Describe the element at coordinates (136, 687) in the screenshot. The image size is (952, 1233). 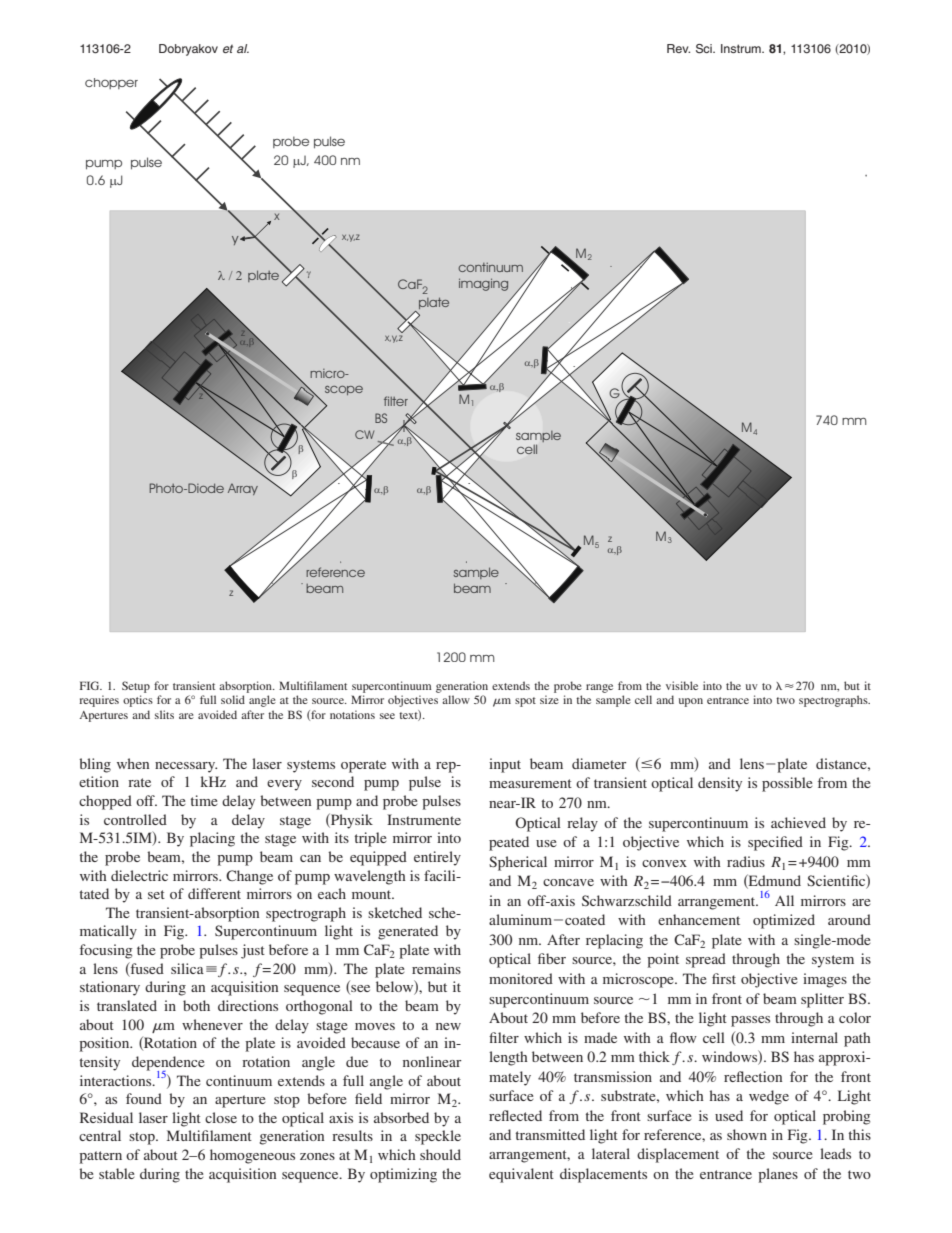
I see `Setup` at that location.
